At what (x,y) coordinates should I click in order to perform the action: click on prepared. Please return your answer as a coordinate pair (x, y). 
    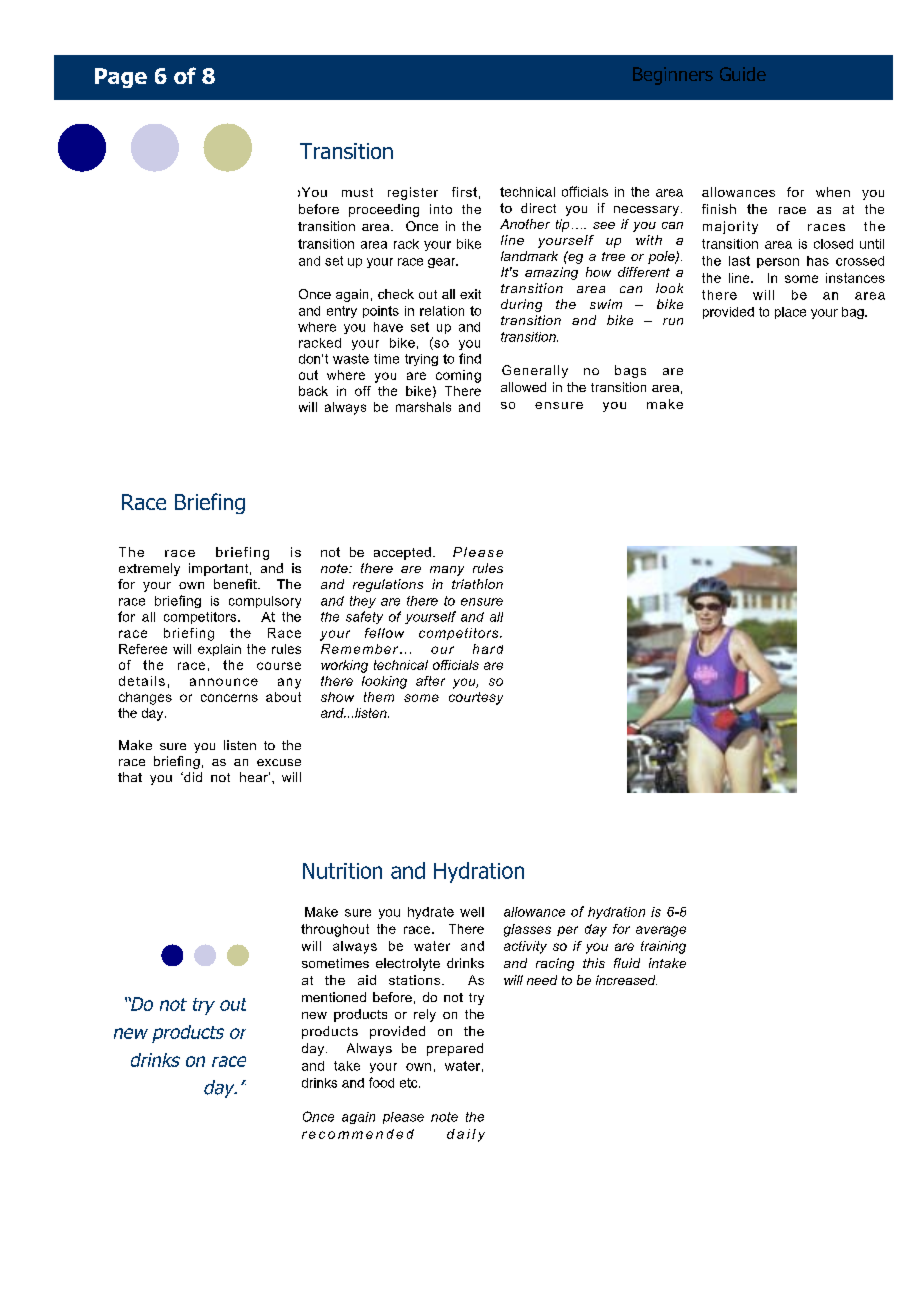
    Looking at the image, I should click on (455, 1049).
